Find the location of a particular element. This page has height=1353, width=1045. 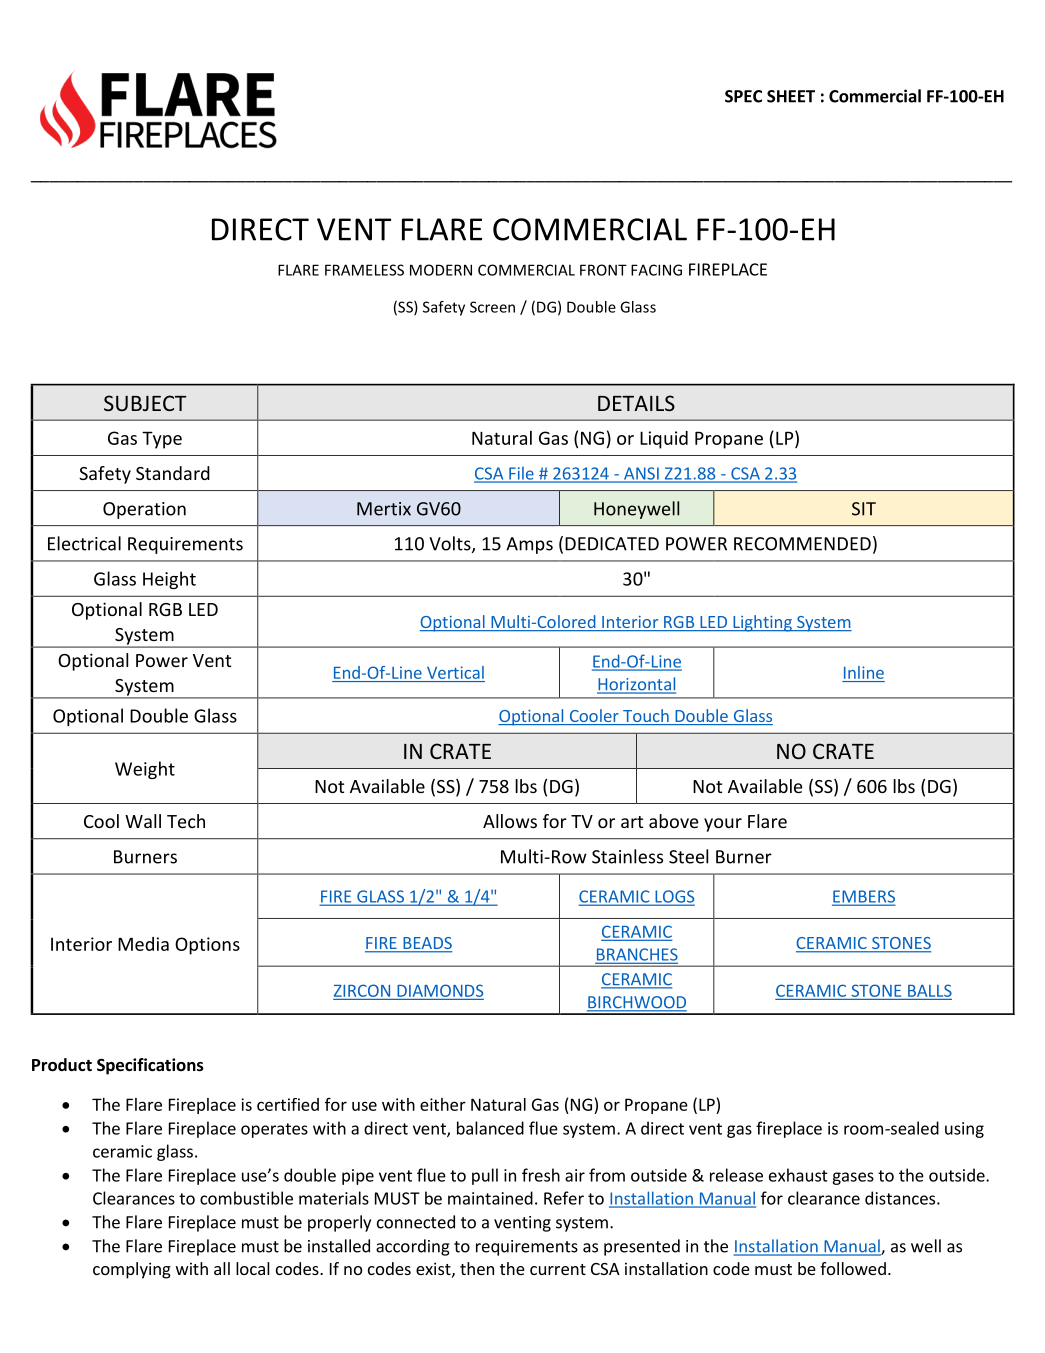

Allows is located at coordinates (510, 821).
